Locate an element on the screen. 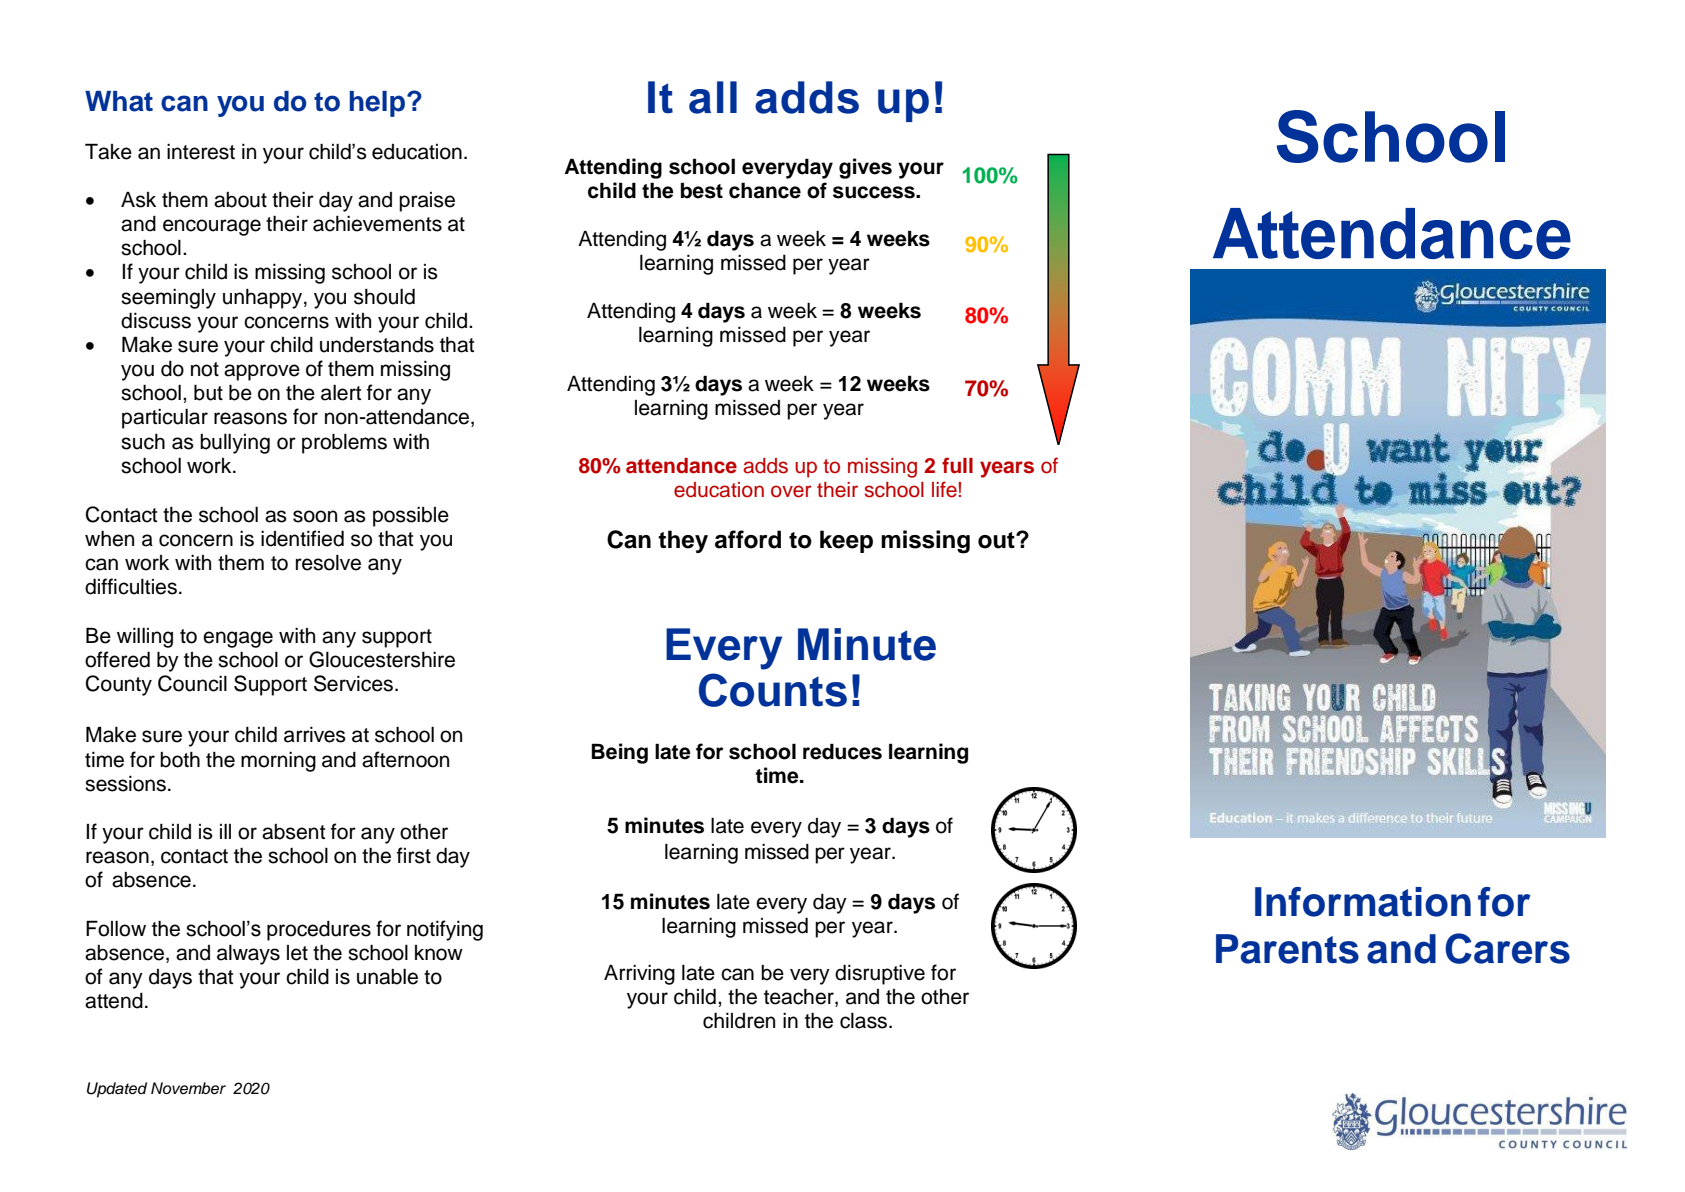 This screenshot has width=1685, height=1192. absent is located at coordinates (293, 832).
